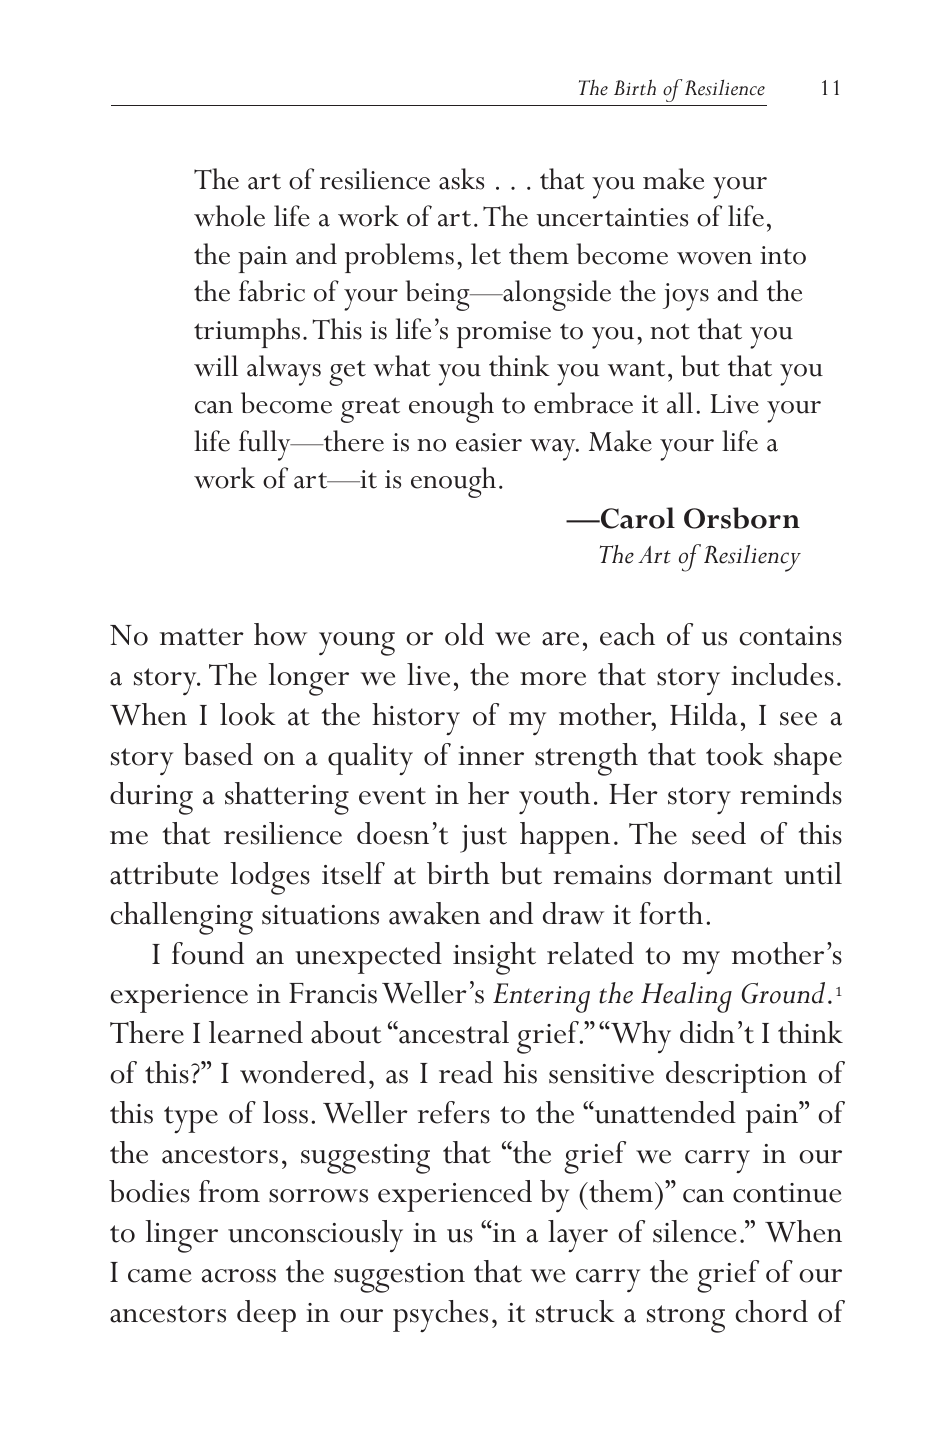  What do you see at coordinates (464, 634) in the screenshot?
I see `old` at bounding box center [464, 634].
